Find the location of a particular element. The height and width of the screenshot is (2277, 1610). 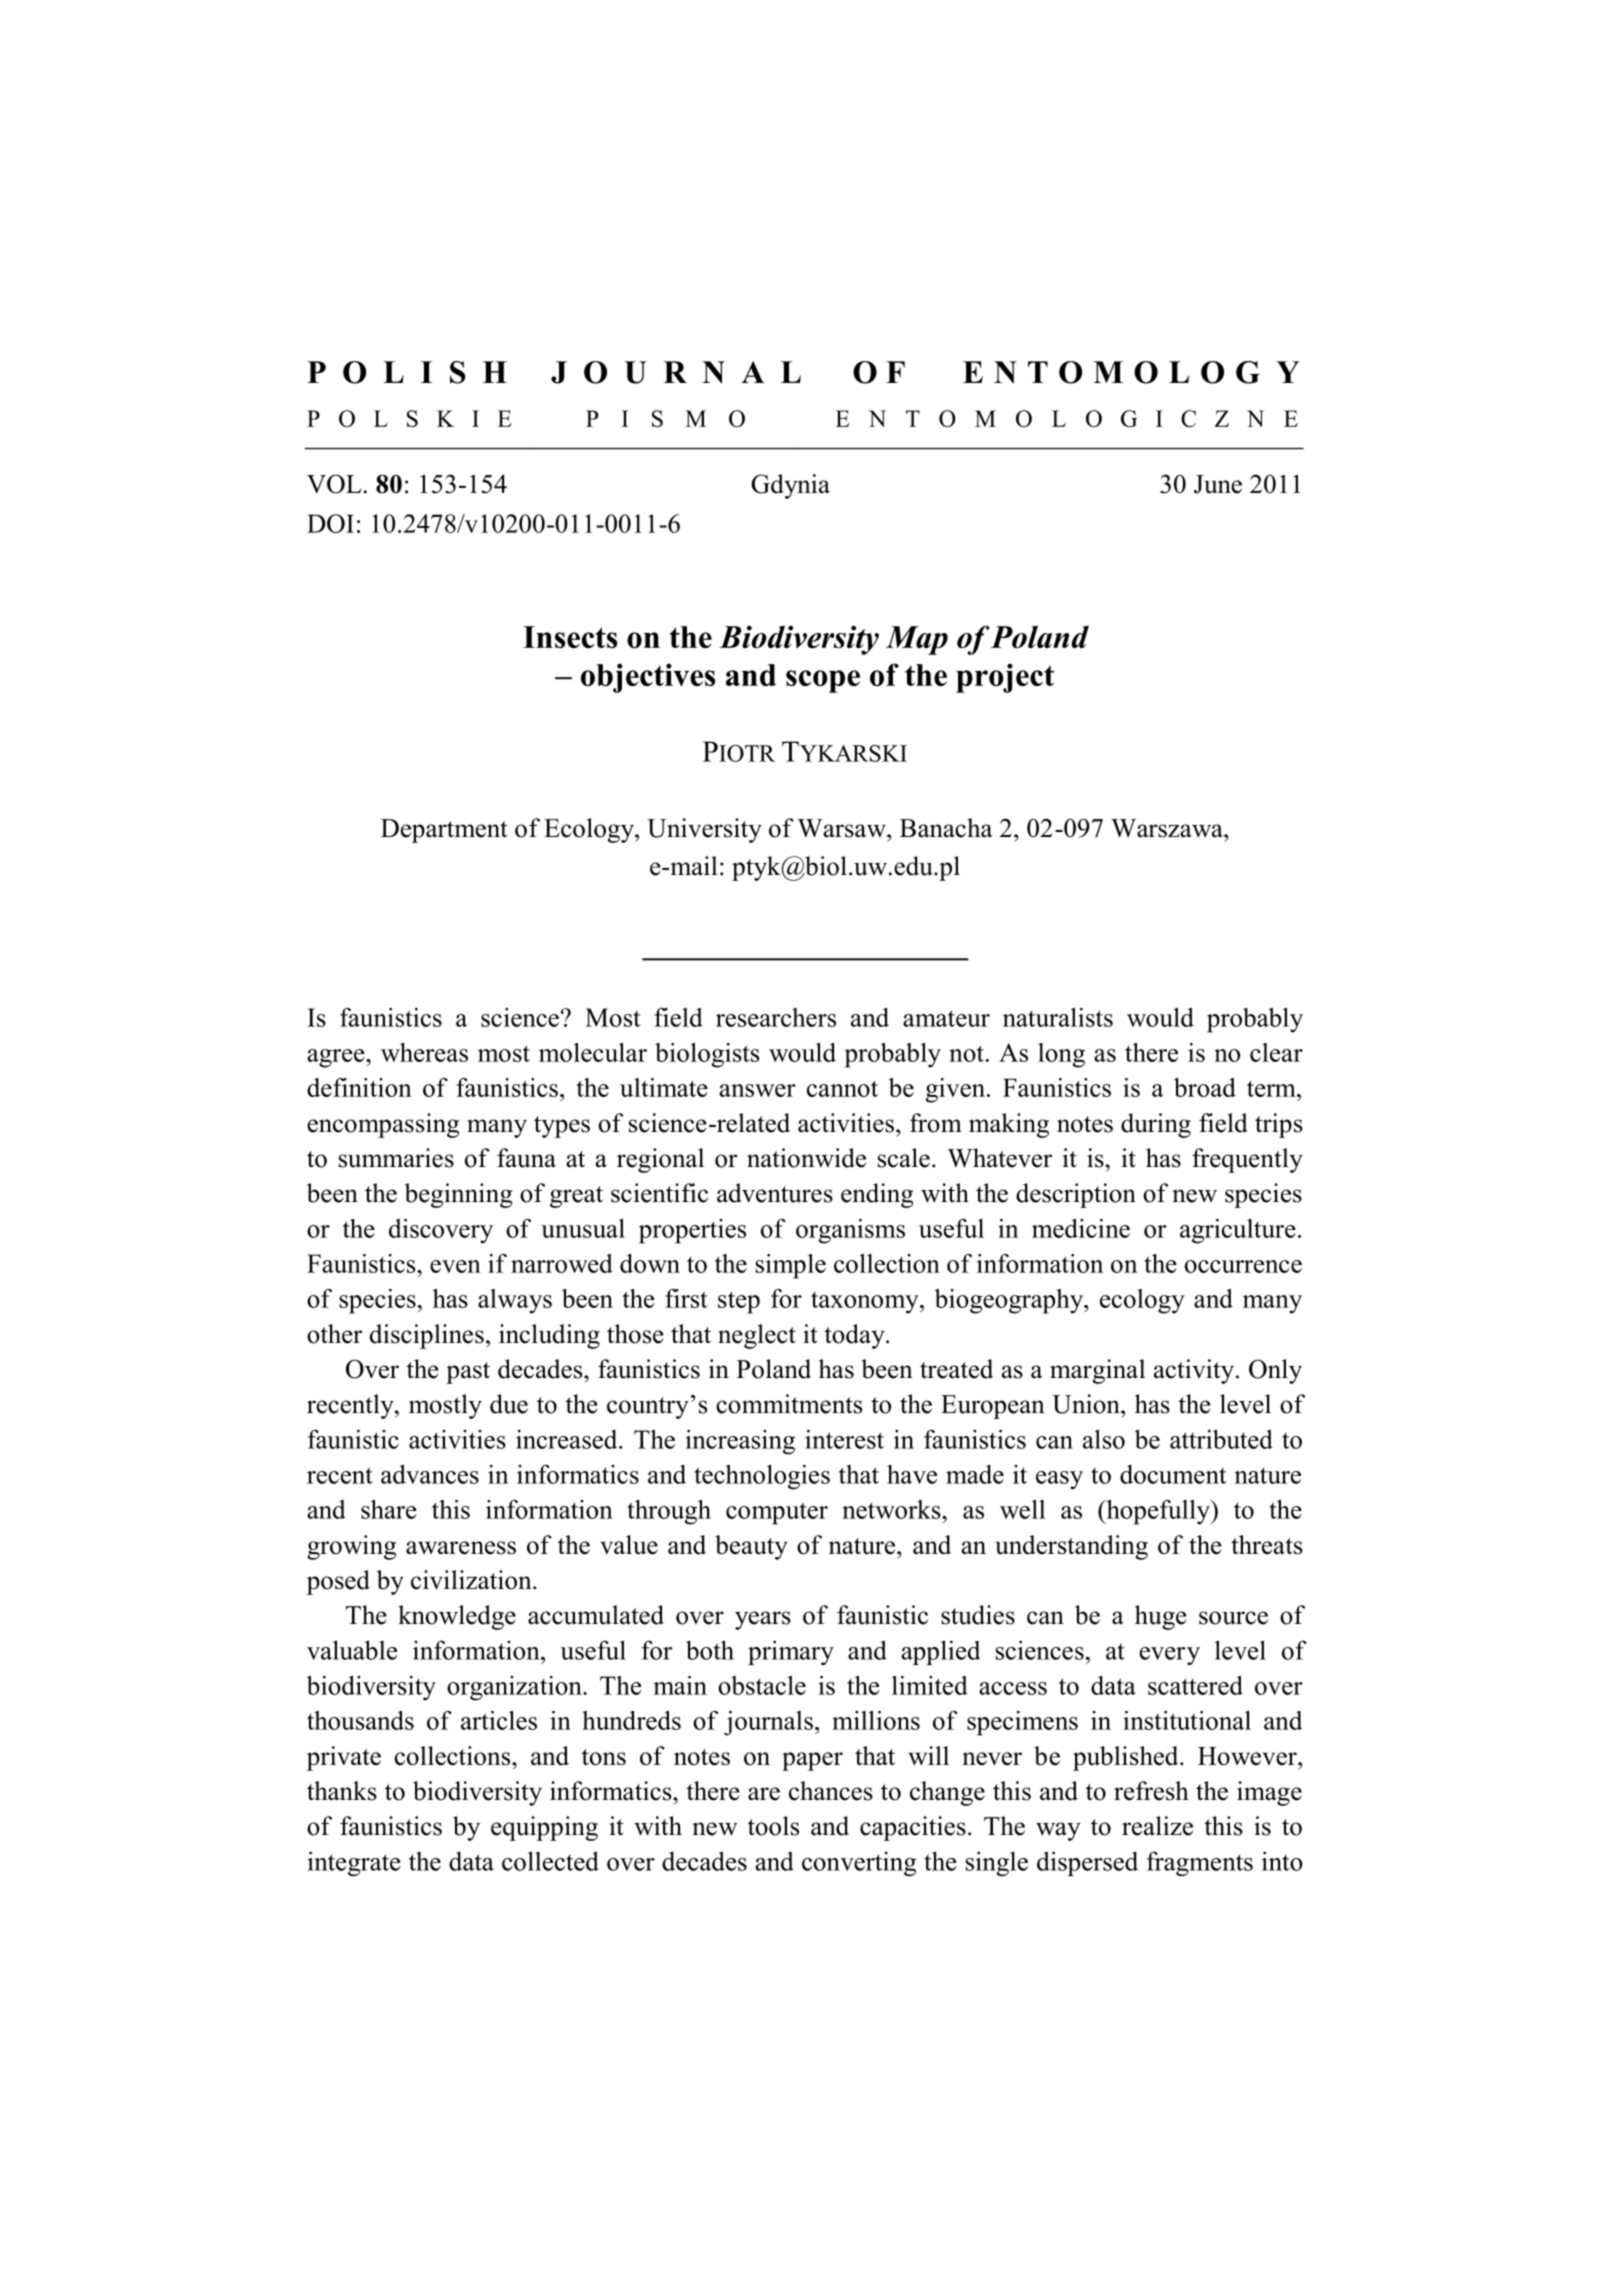

Map is located at coordinates (917, 640).
